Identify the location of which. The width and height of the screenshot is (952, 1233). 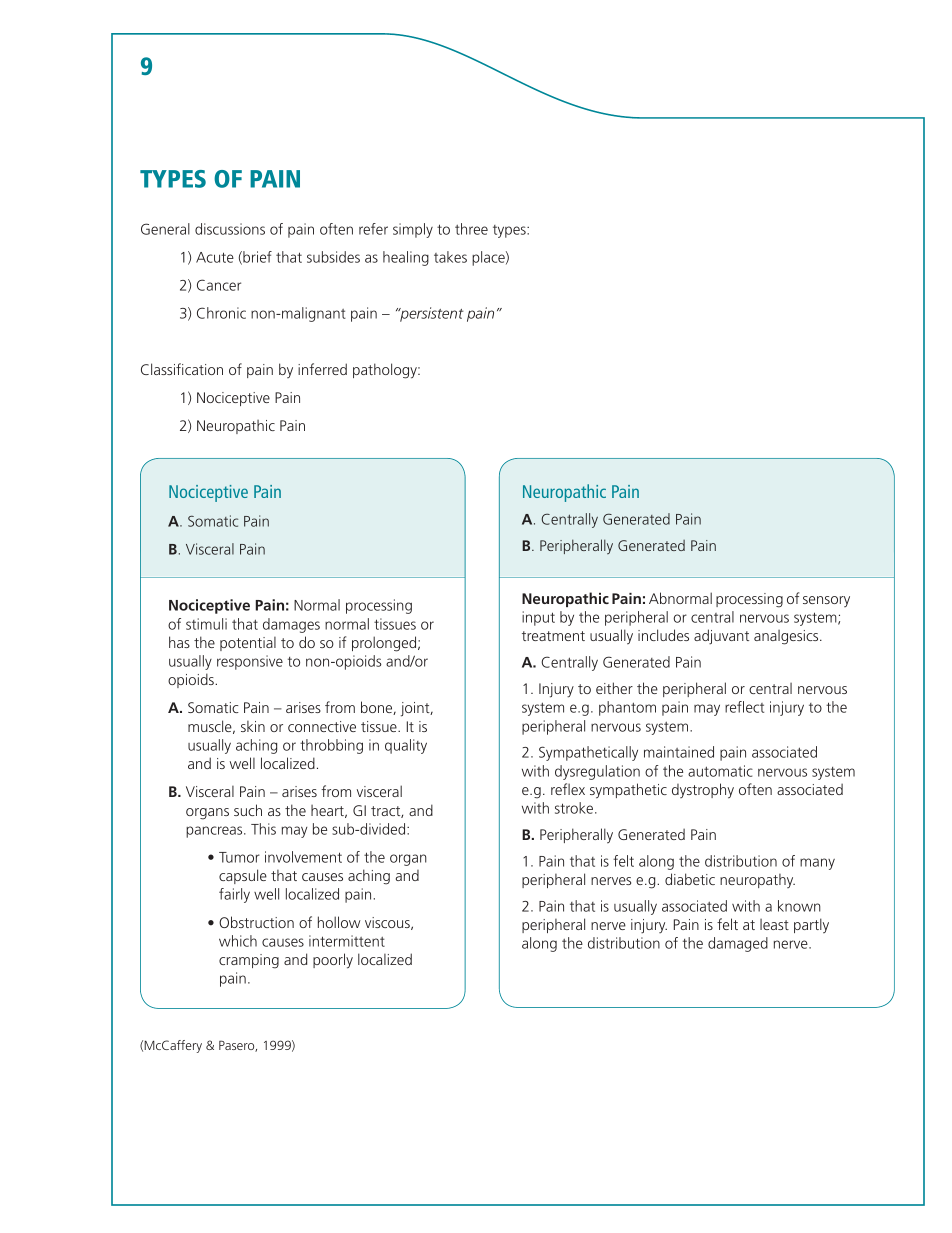
(238, 941).
